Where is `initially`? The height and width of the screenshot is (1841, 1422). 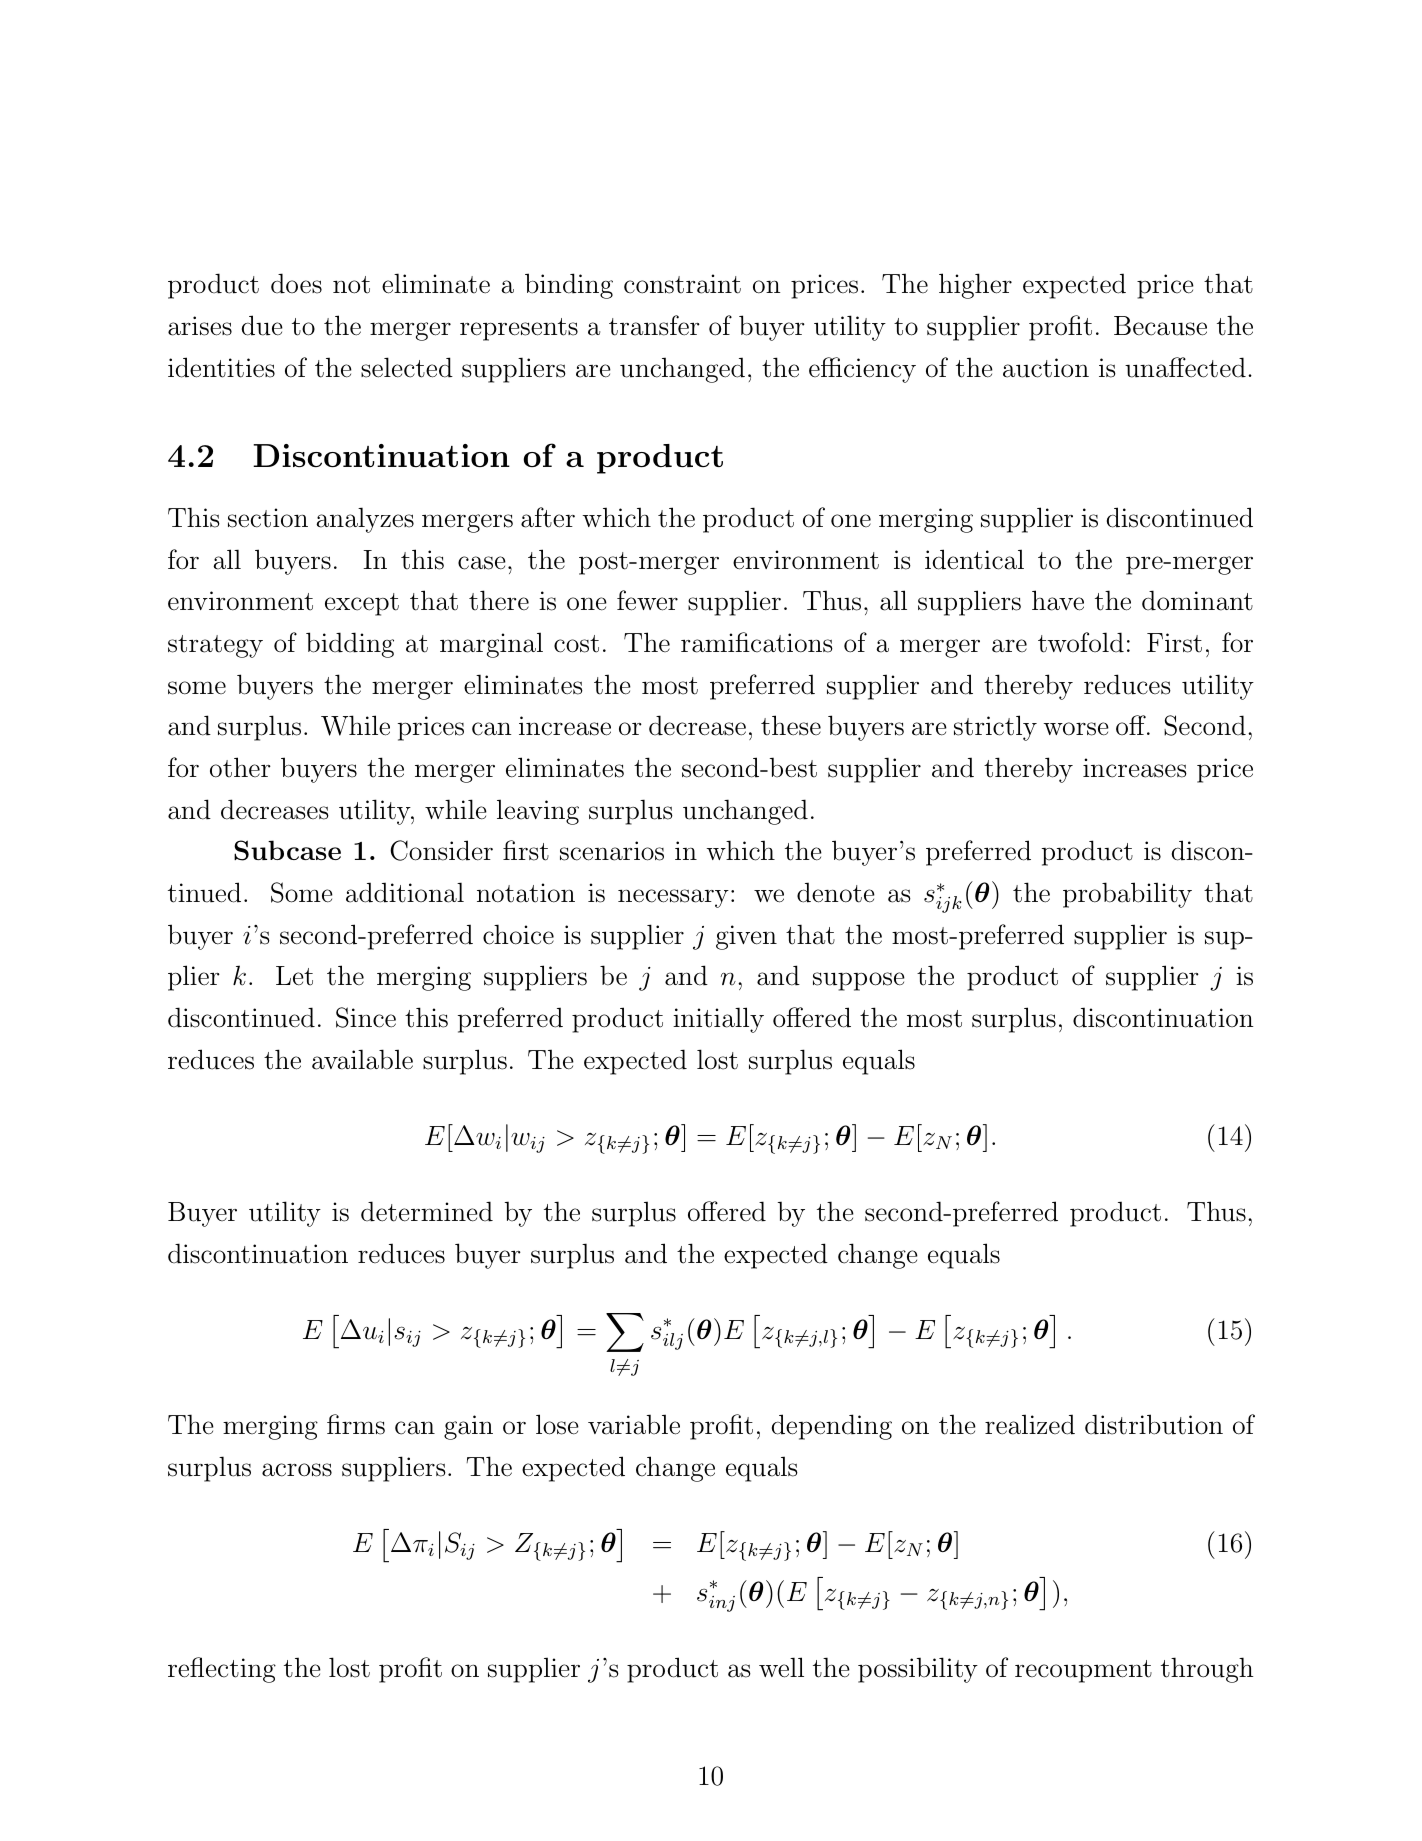
initially is located at coordinates (718, 1020).
